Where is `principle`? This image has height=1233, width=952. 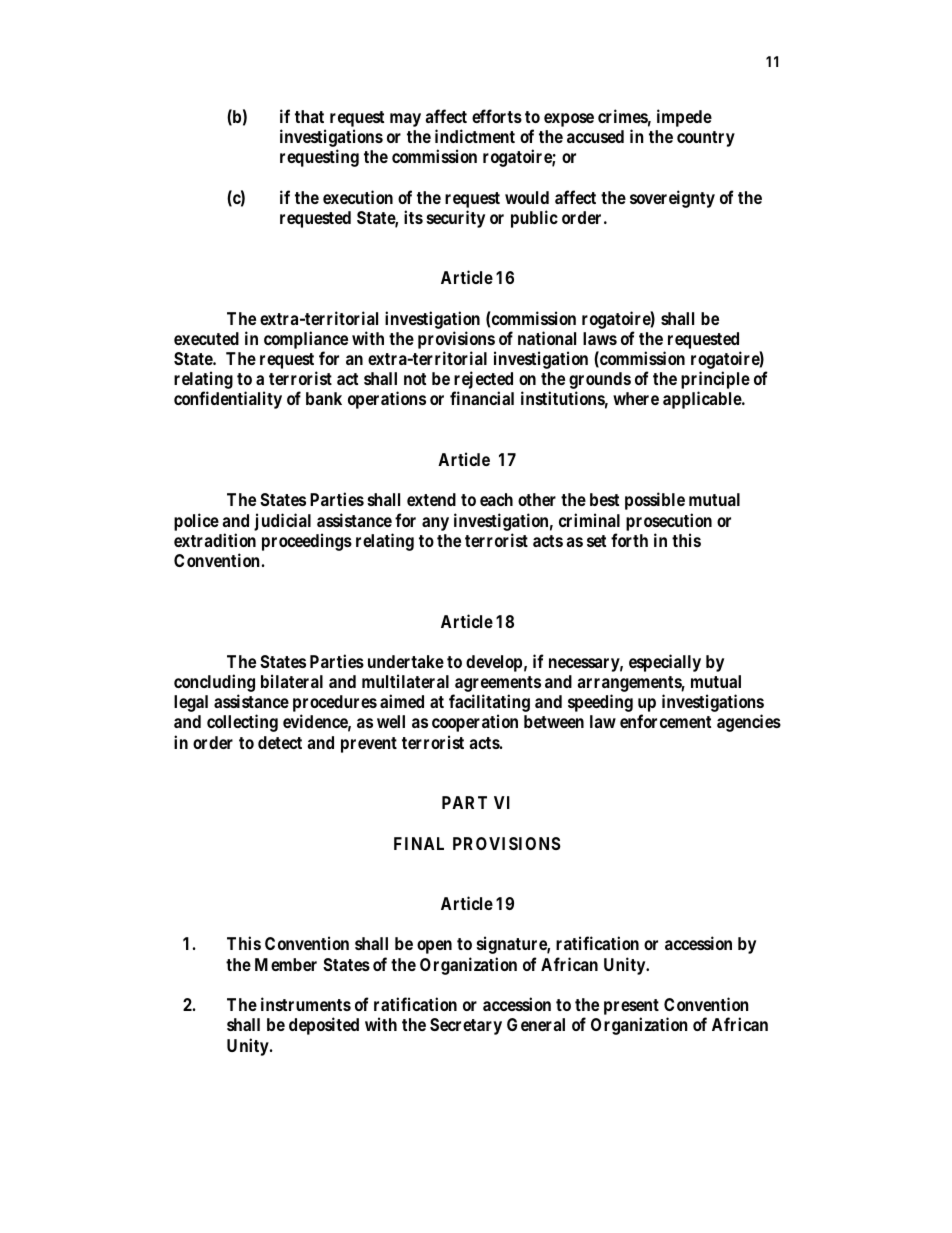 principle is located at coordinates (715, 381).
